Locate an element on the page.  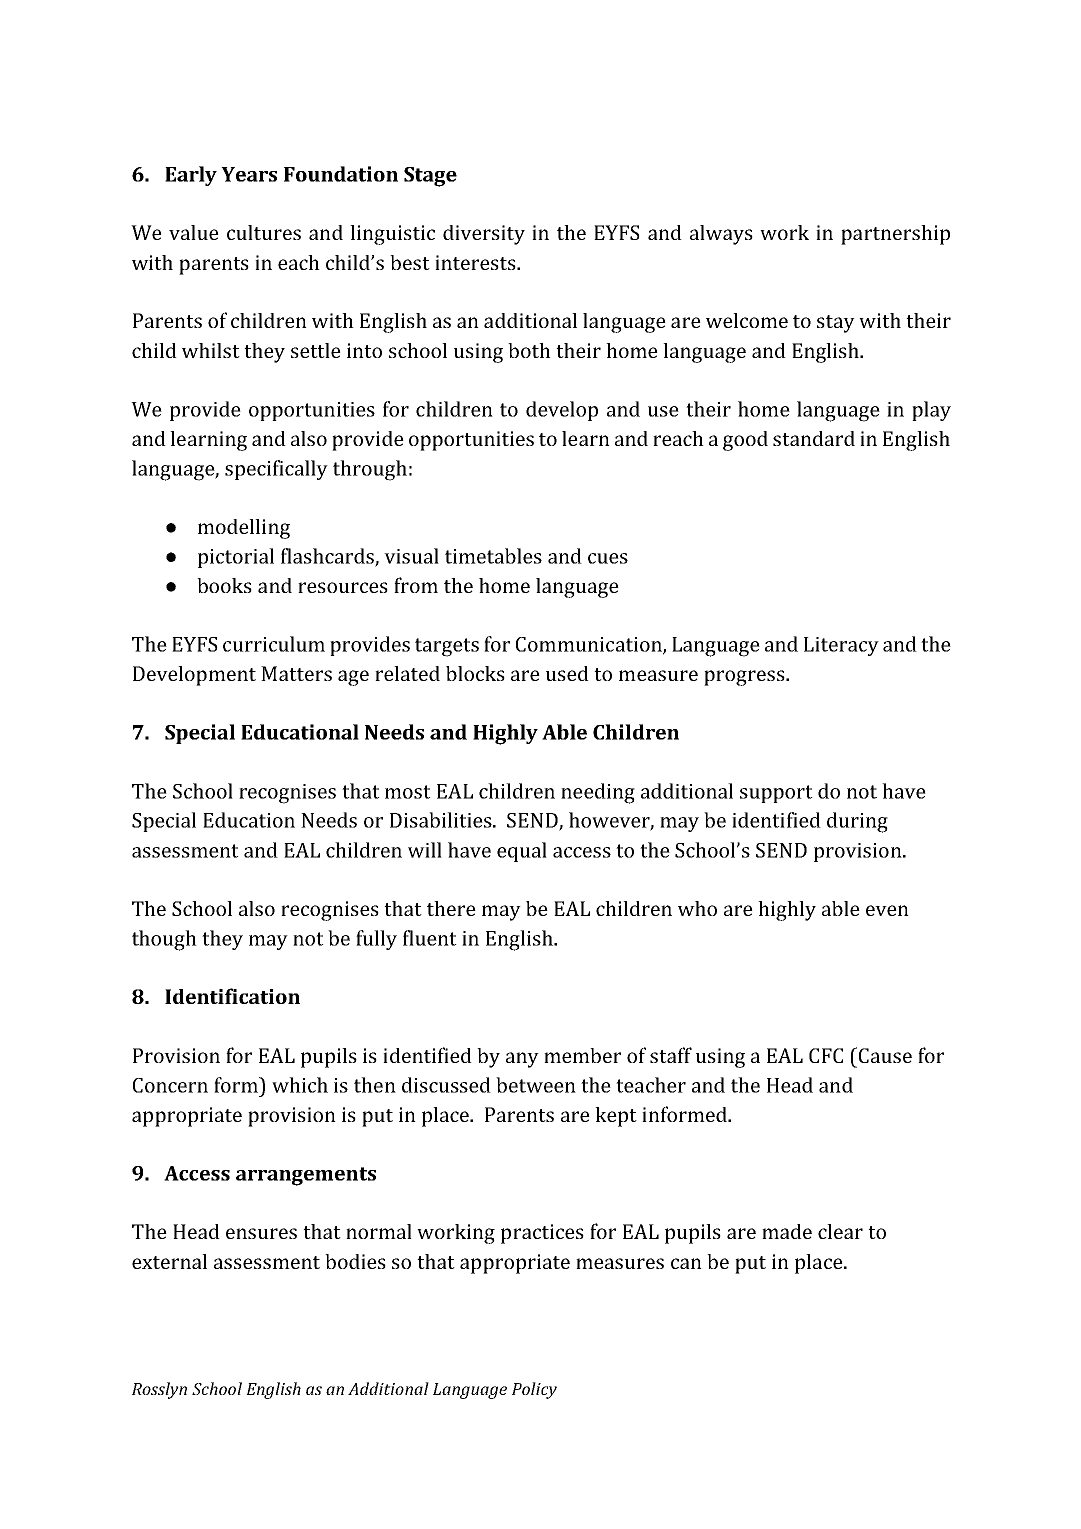
which is located at coordinates (300, 1085).
